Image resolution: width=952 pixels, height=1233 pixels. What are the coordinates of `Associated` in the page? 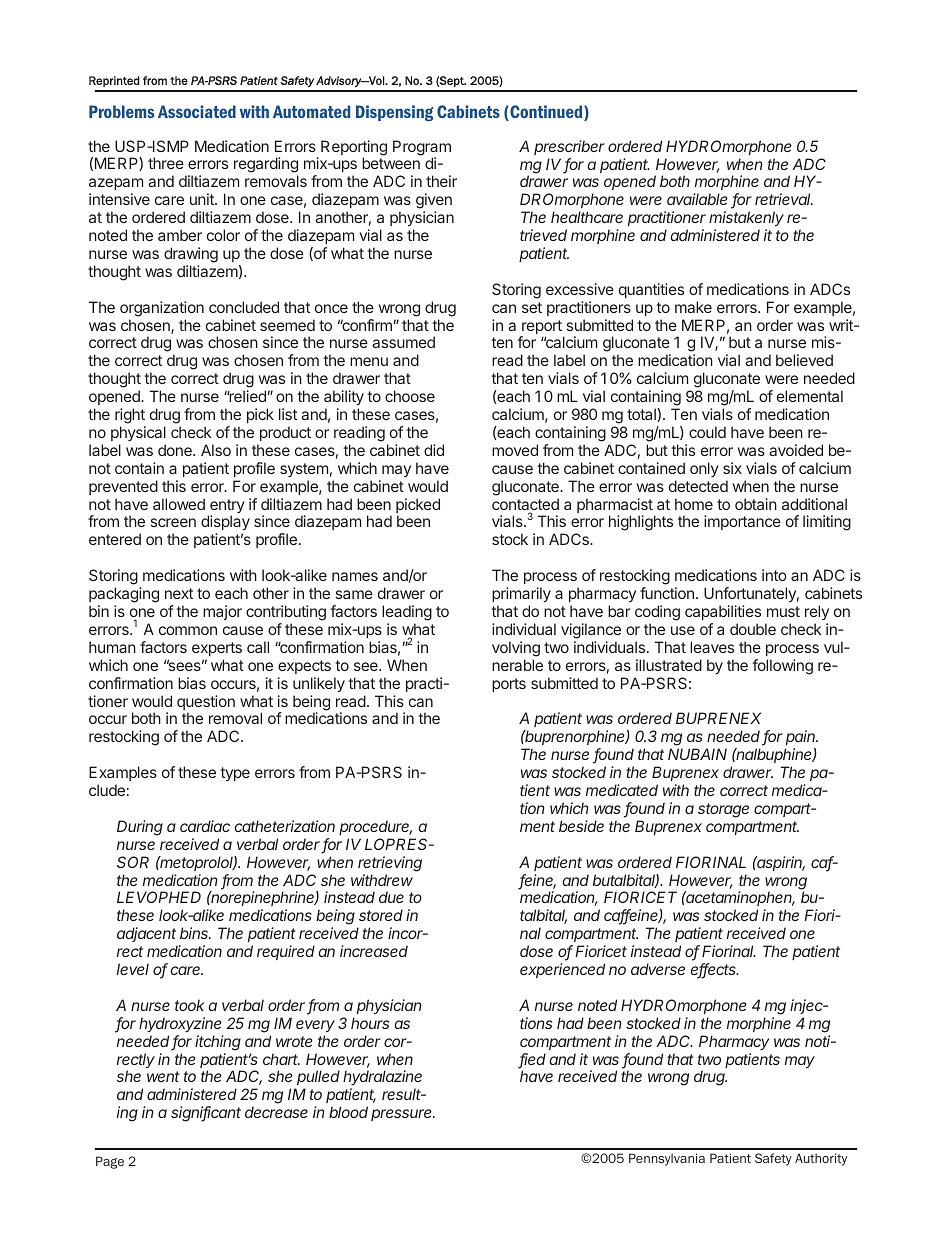 It's located at (197, 111).
